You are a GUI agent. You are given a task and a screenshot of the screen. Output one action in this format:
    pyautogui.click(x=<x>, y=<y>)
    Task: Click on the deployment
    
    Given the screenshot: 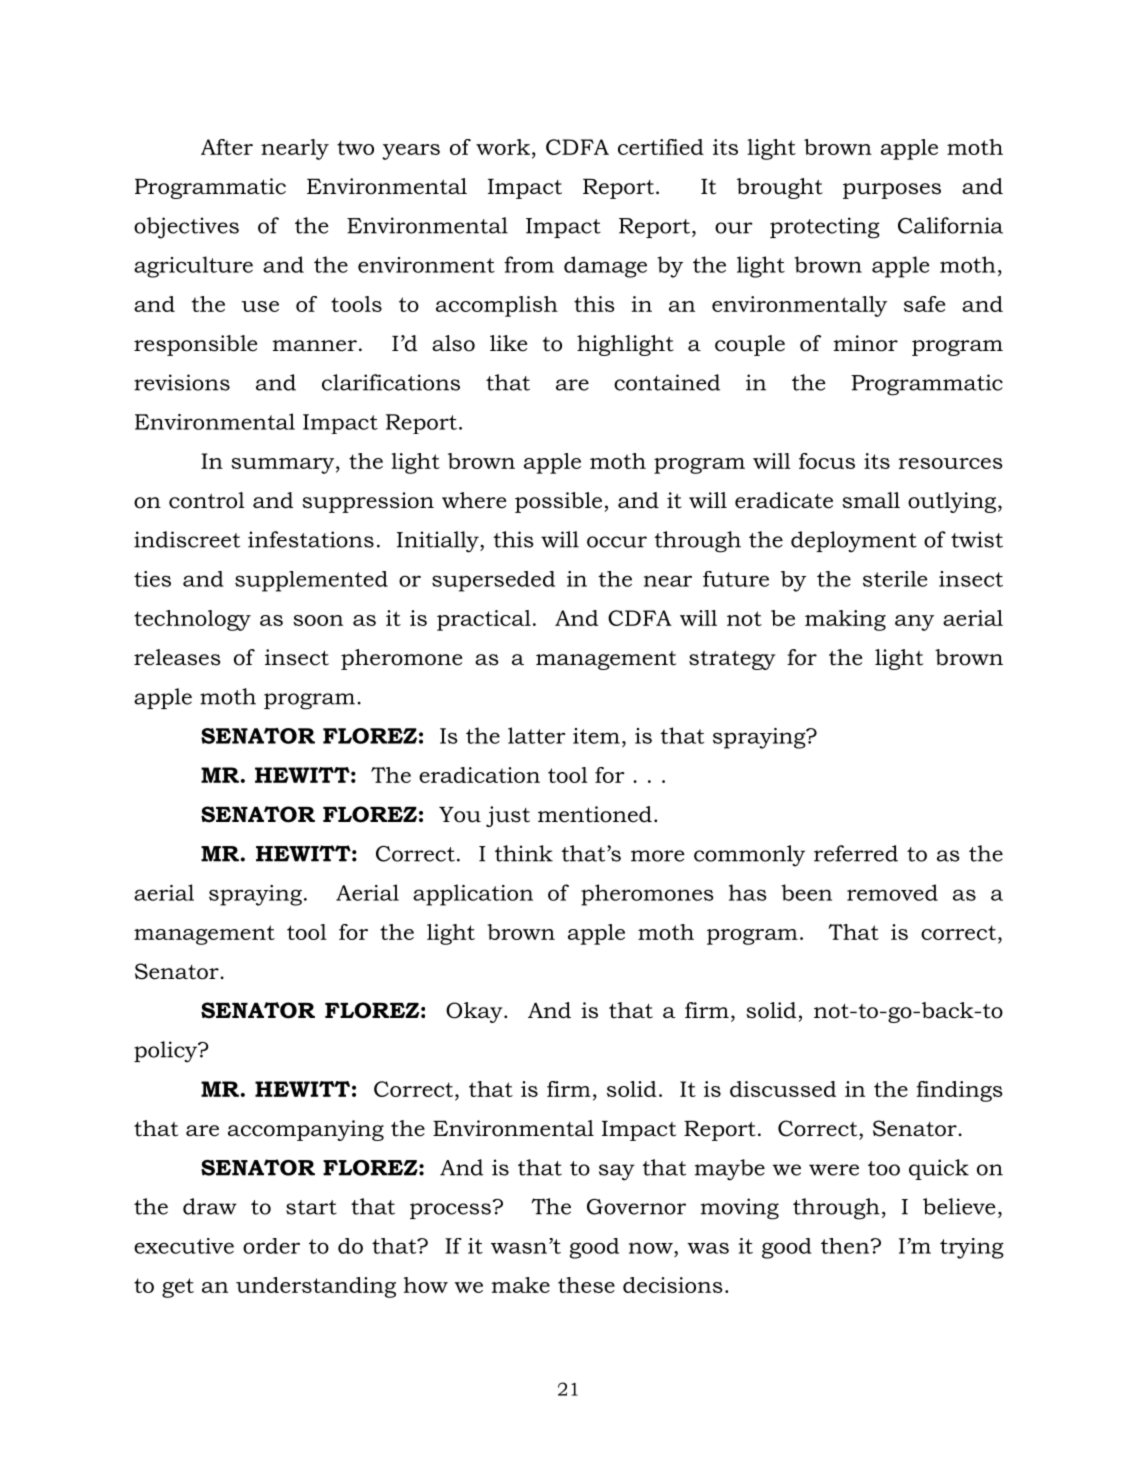 What is the action you would take?
    pyautogui.click(x=854, y=542)
